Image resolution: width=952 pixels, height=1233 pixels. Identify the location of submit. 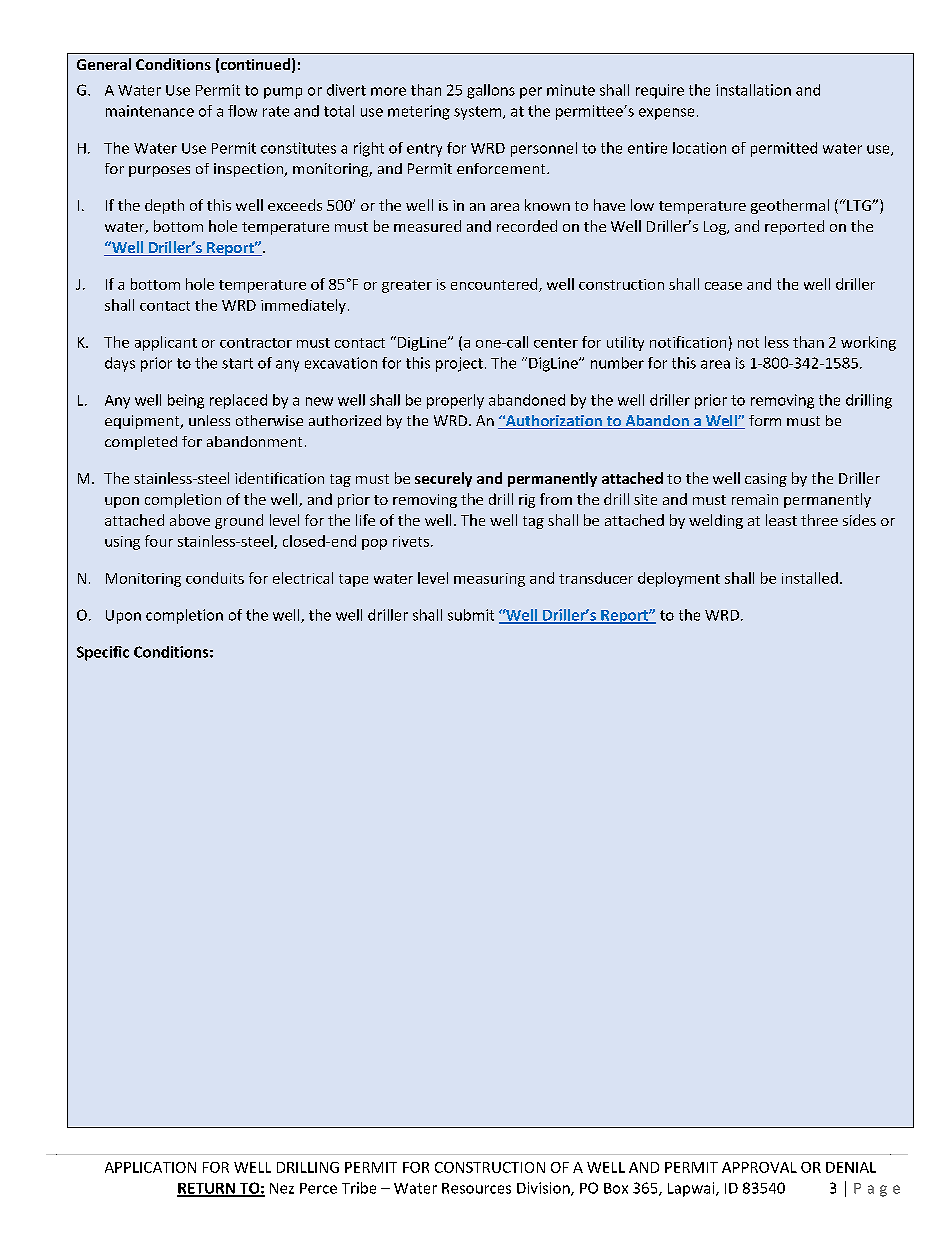
(471, 615).
